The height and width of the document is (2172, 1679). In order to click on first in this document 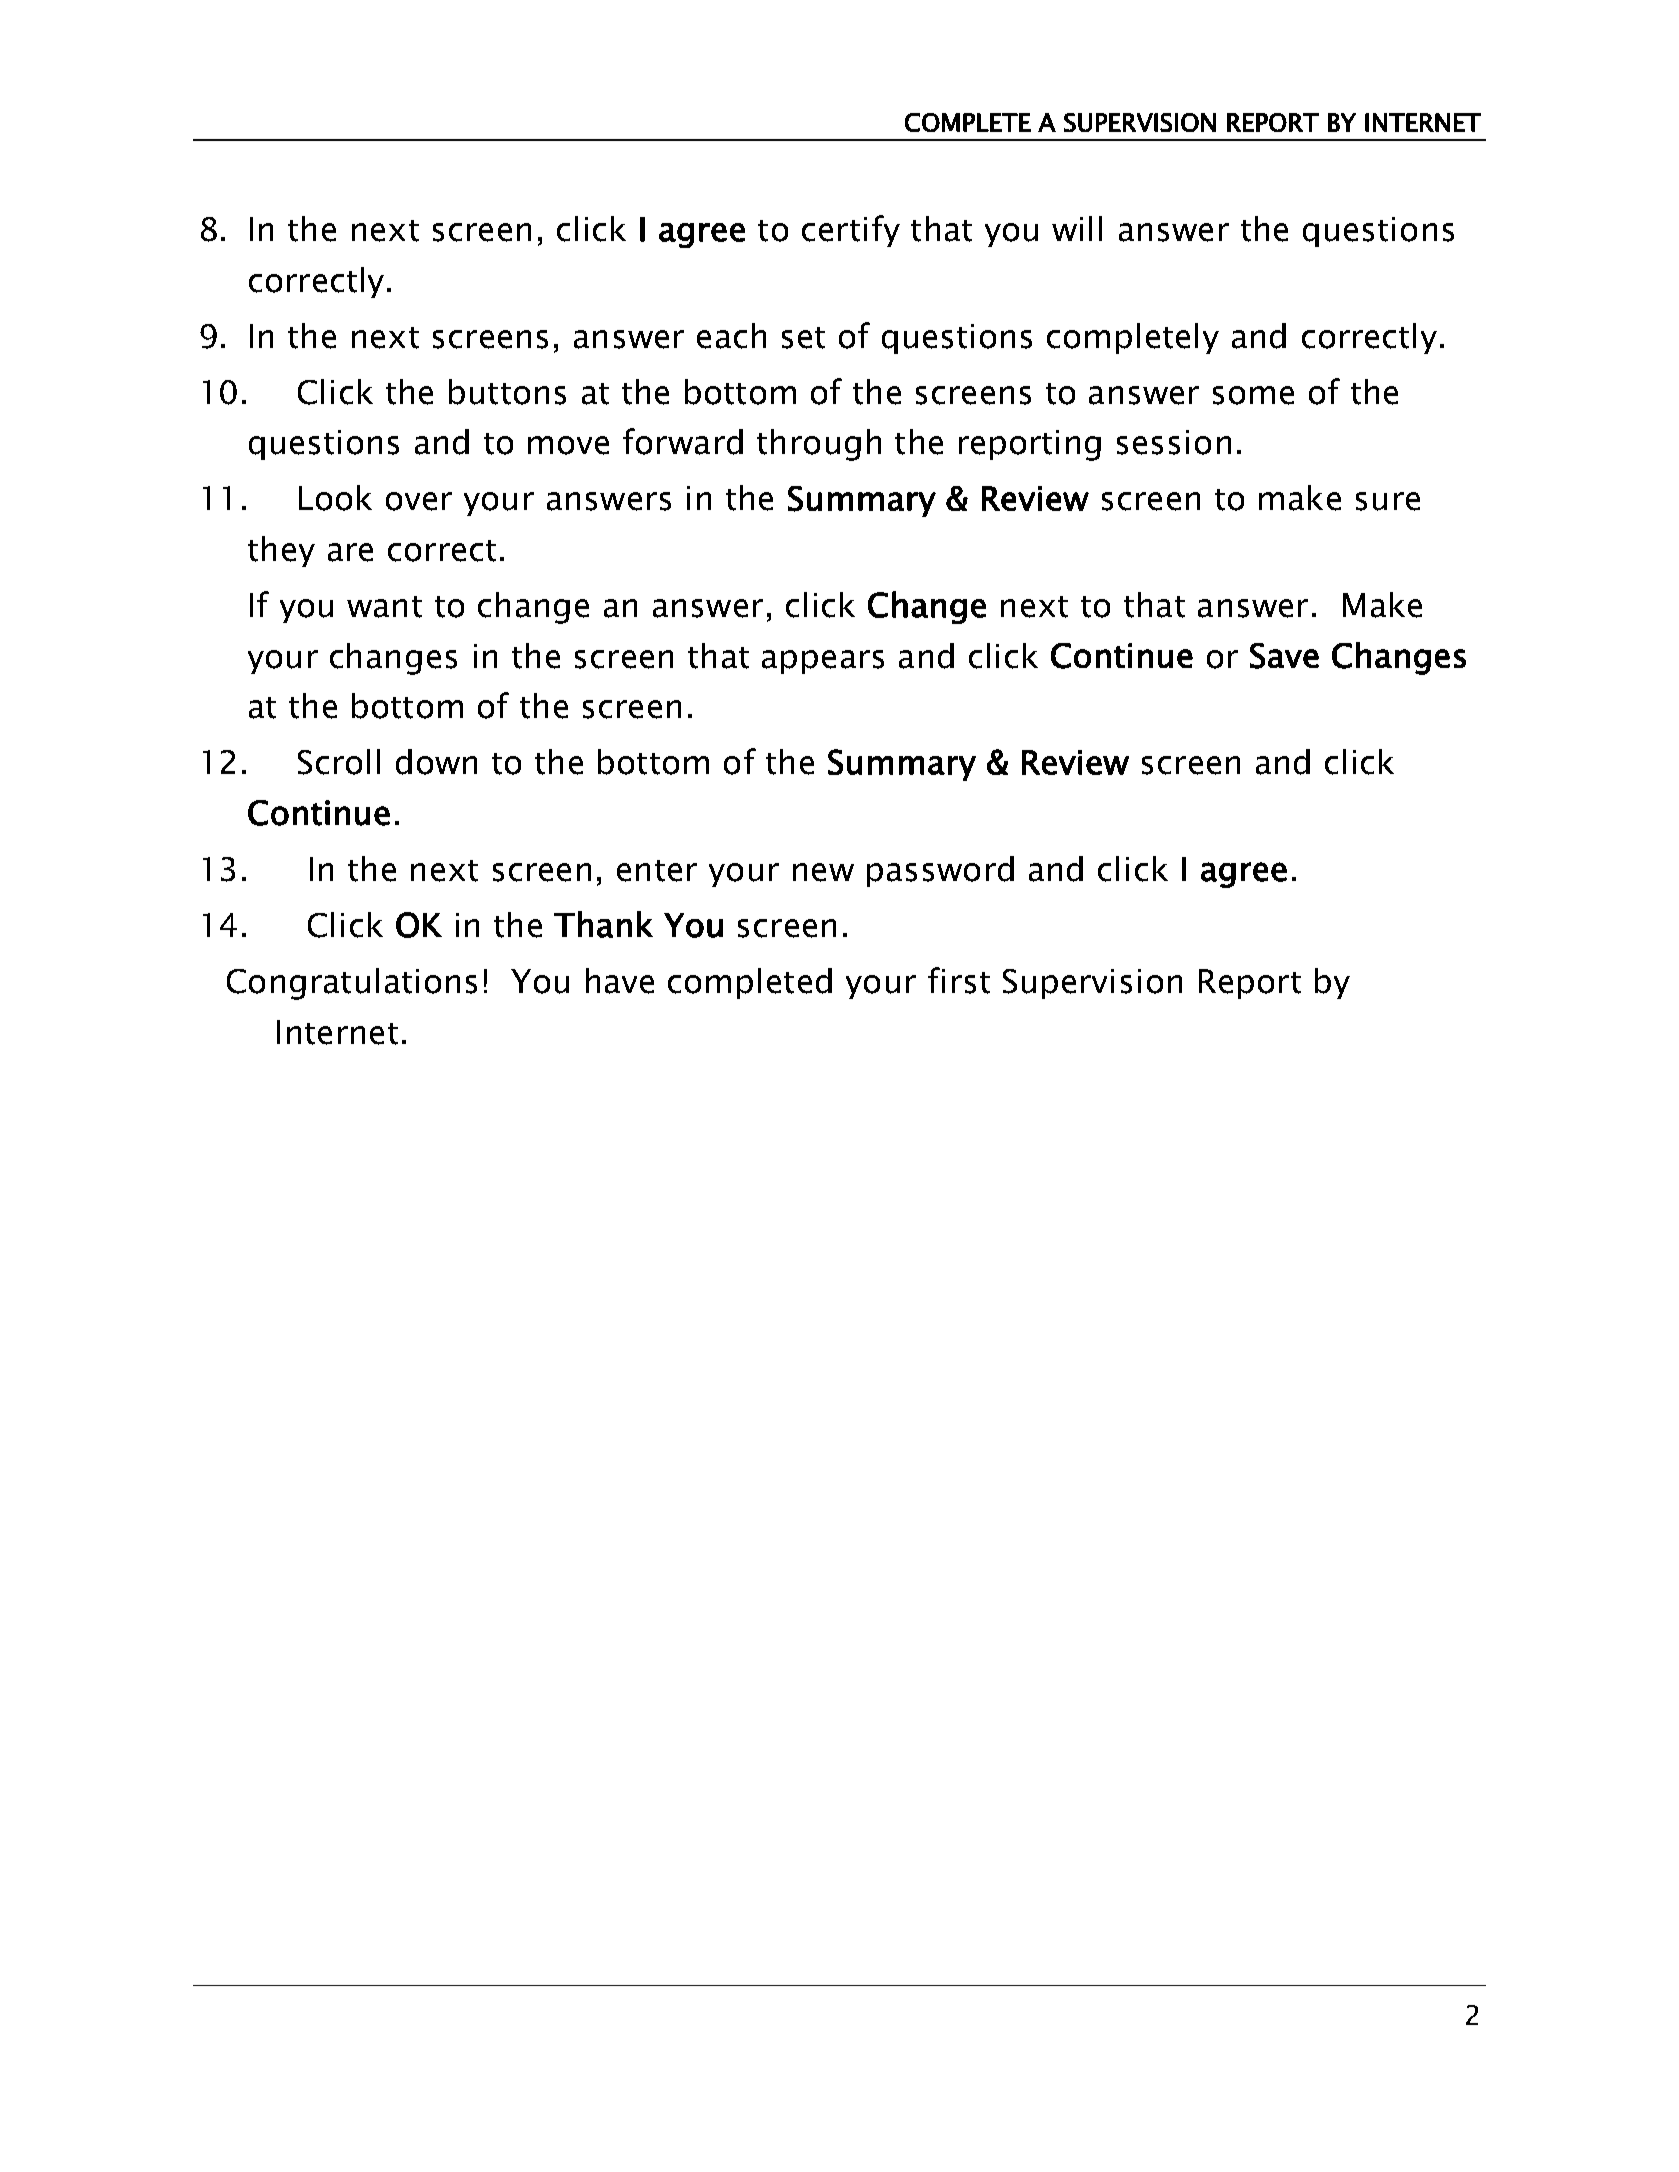, I will do `click(959, 980)`.
